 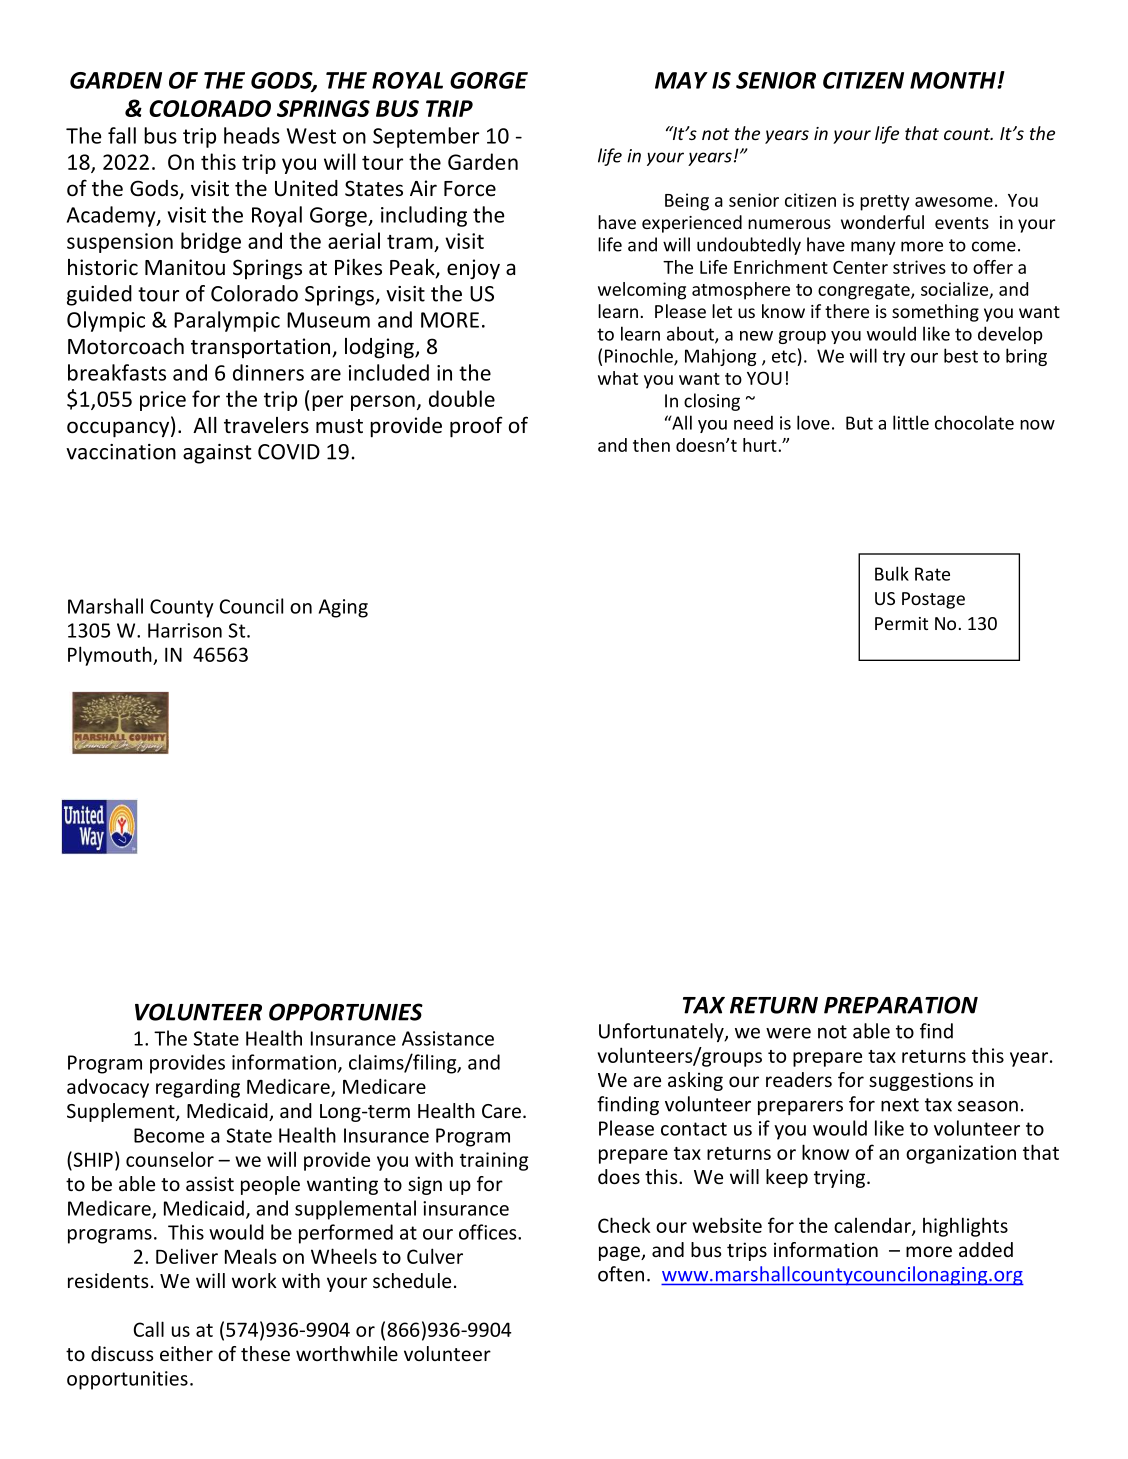 I want to click on Plymouth, so click(x=111, y=656).
